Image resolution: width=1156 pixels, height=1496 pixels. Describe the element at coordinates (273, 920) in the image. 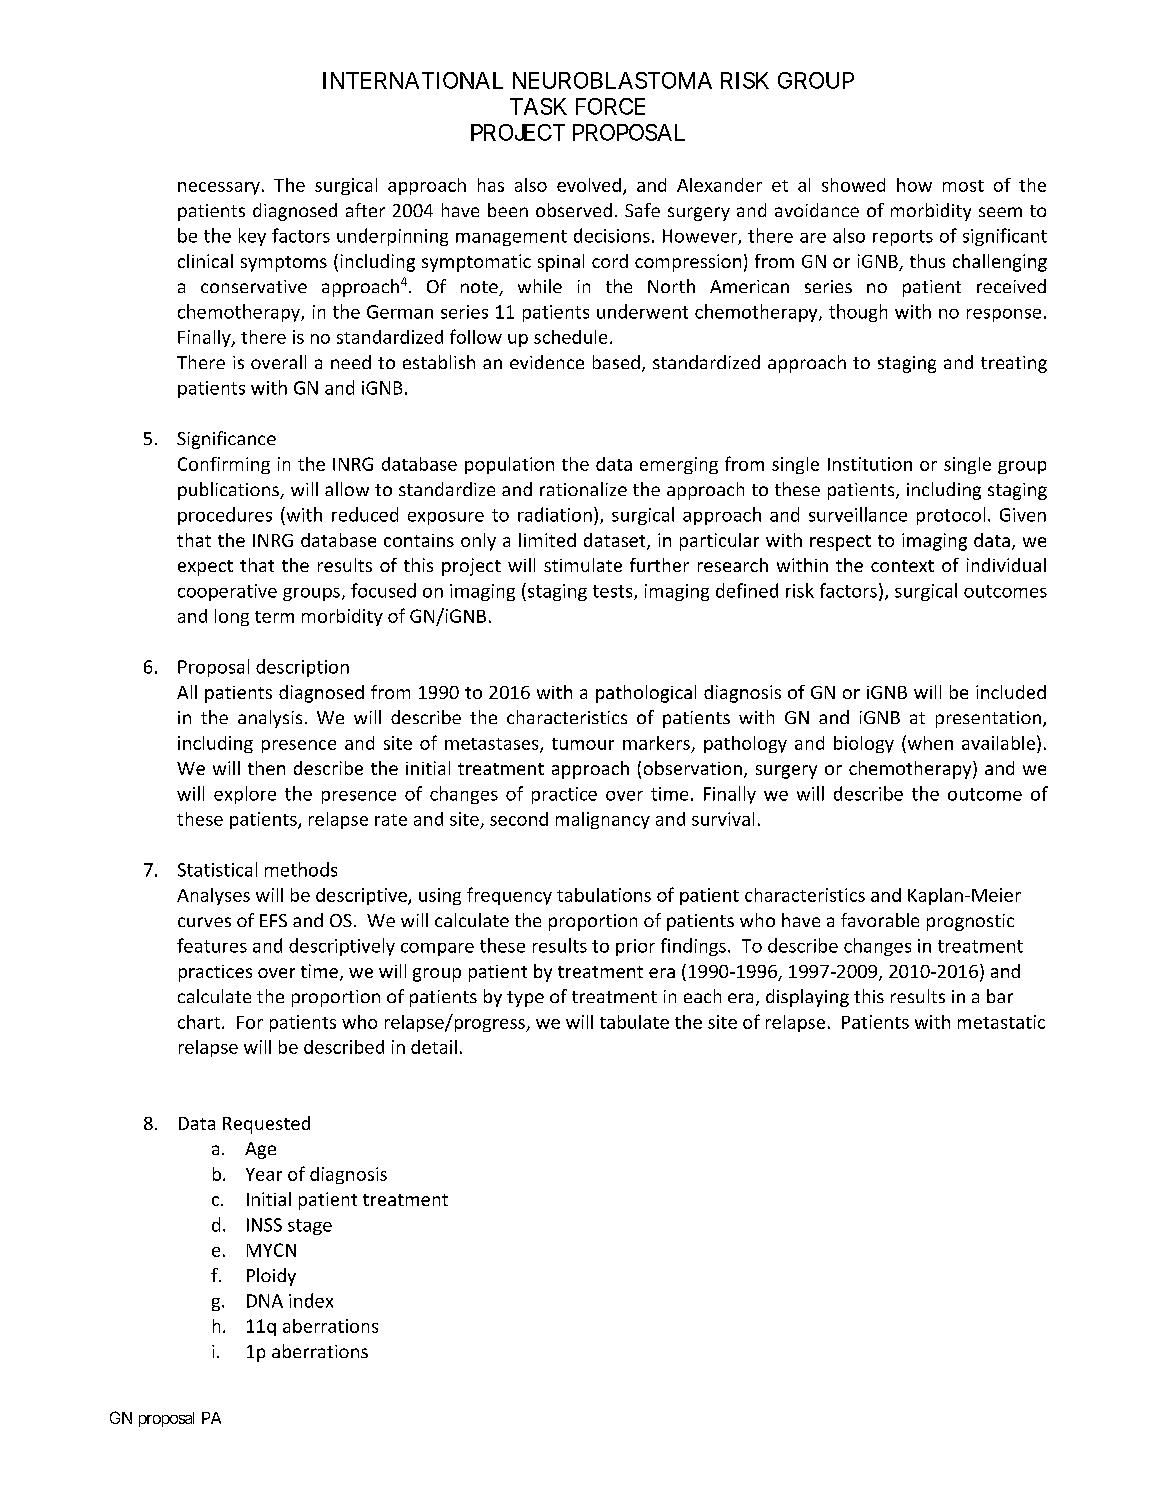

I see `EFS` at that location.
